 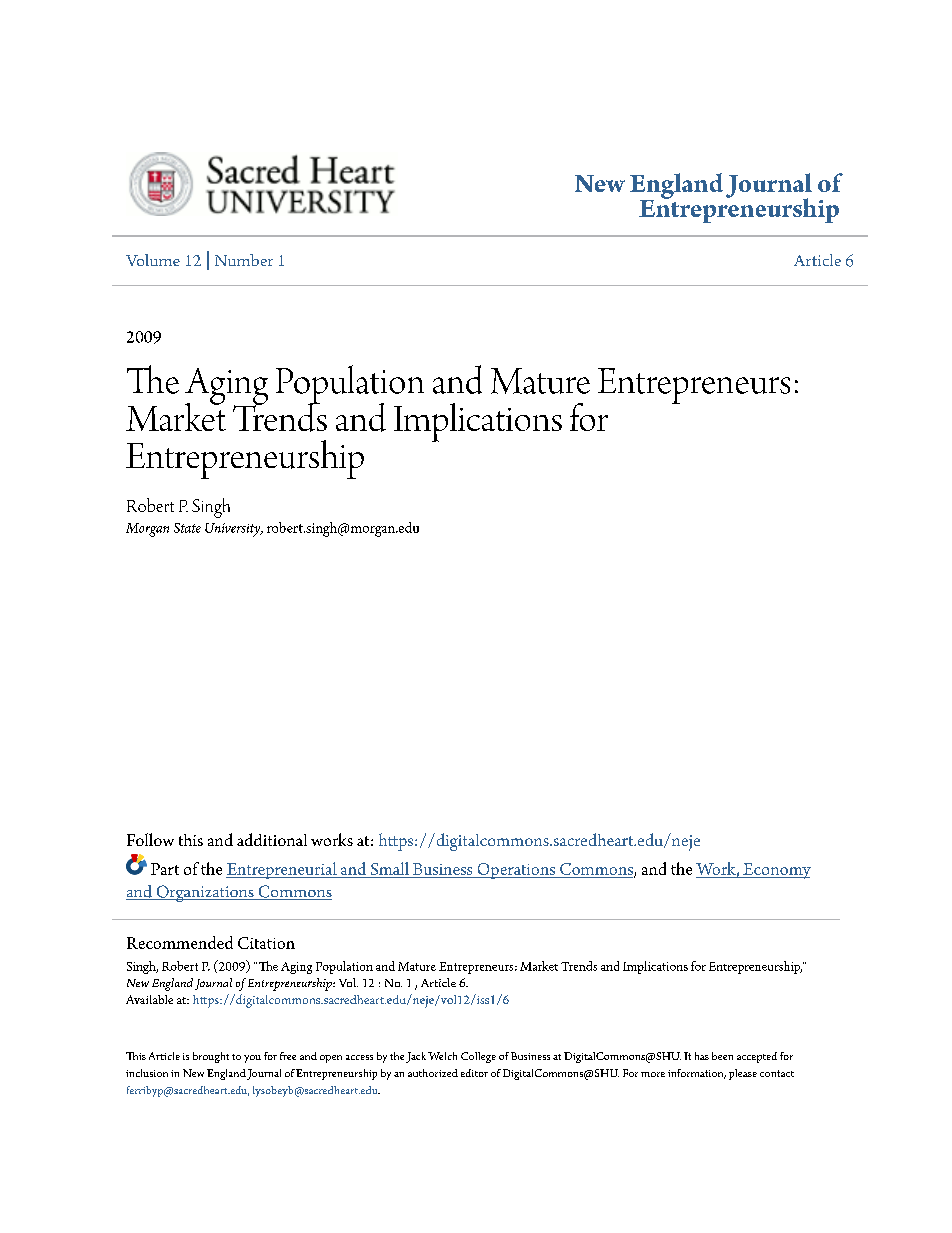 What do you see at coordinates (153, 260) in the document?
I see `Volume` at bounding box center [153, 260].
